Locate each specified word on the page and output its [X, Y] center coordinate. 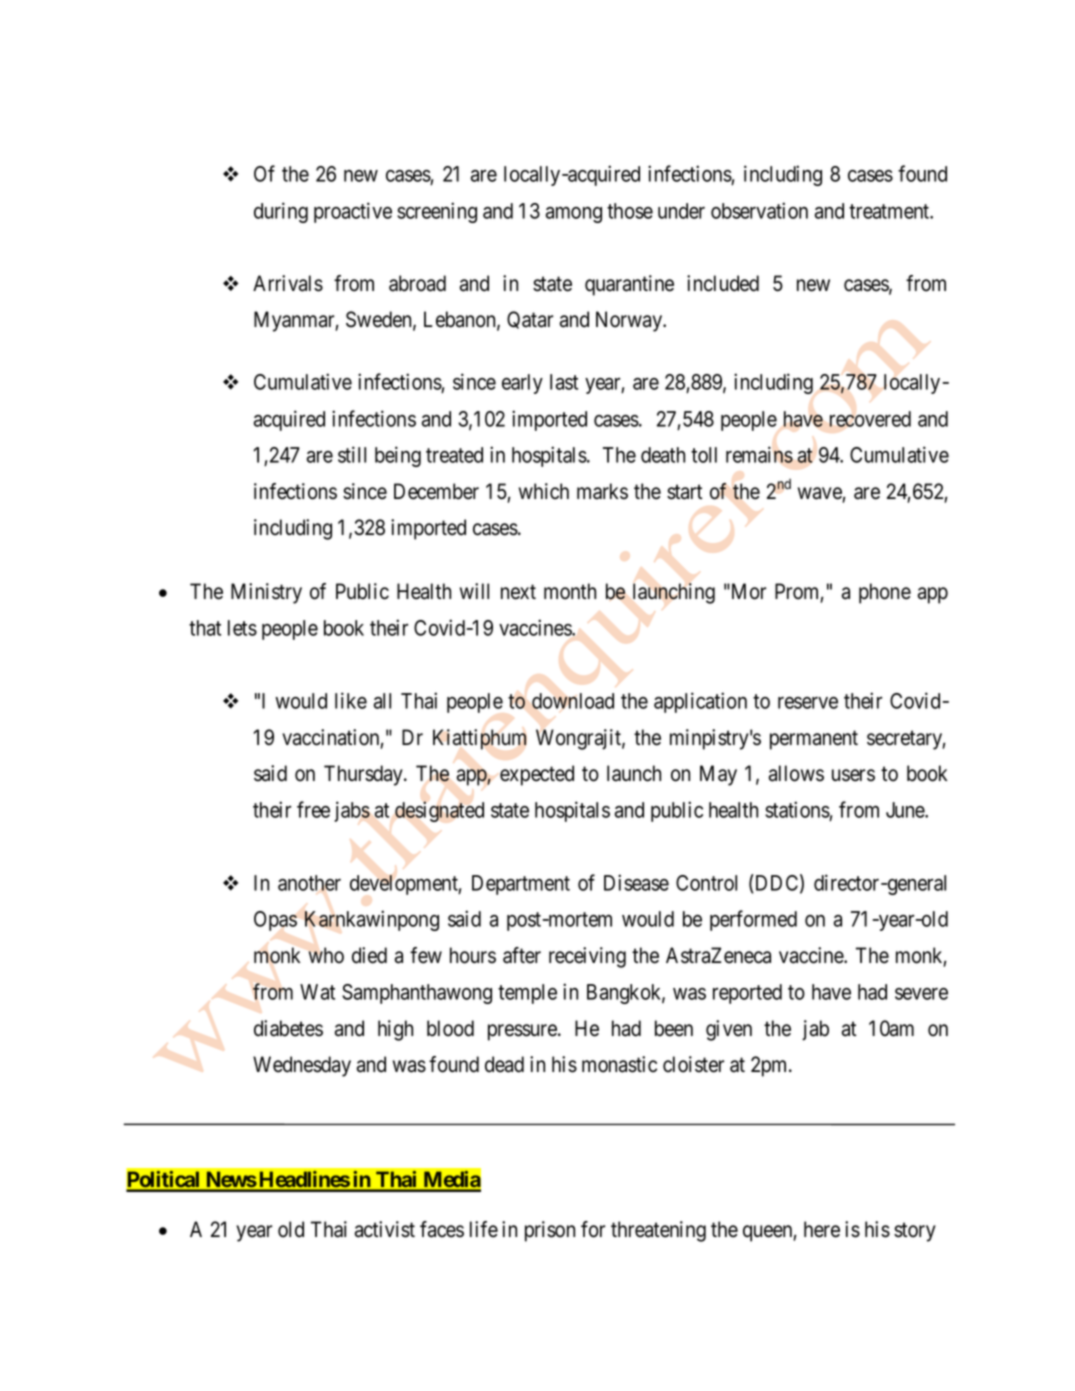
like [351, 700]
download [573, 701]
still [352, 454]
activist [385, 1229]
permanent [814, 740]
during [281, 212]
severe [921, 994]
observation [759, 210]
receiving [587, 957]
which [544, 491]
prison [550, 1231]
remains [759, 454]
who [326, 955]
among [574, 215]
